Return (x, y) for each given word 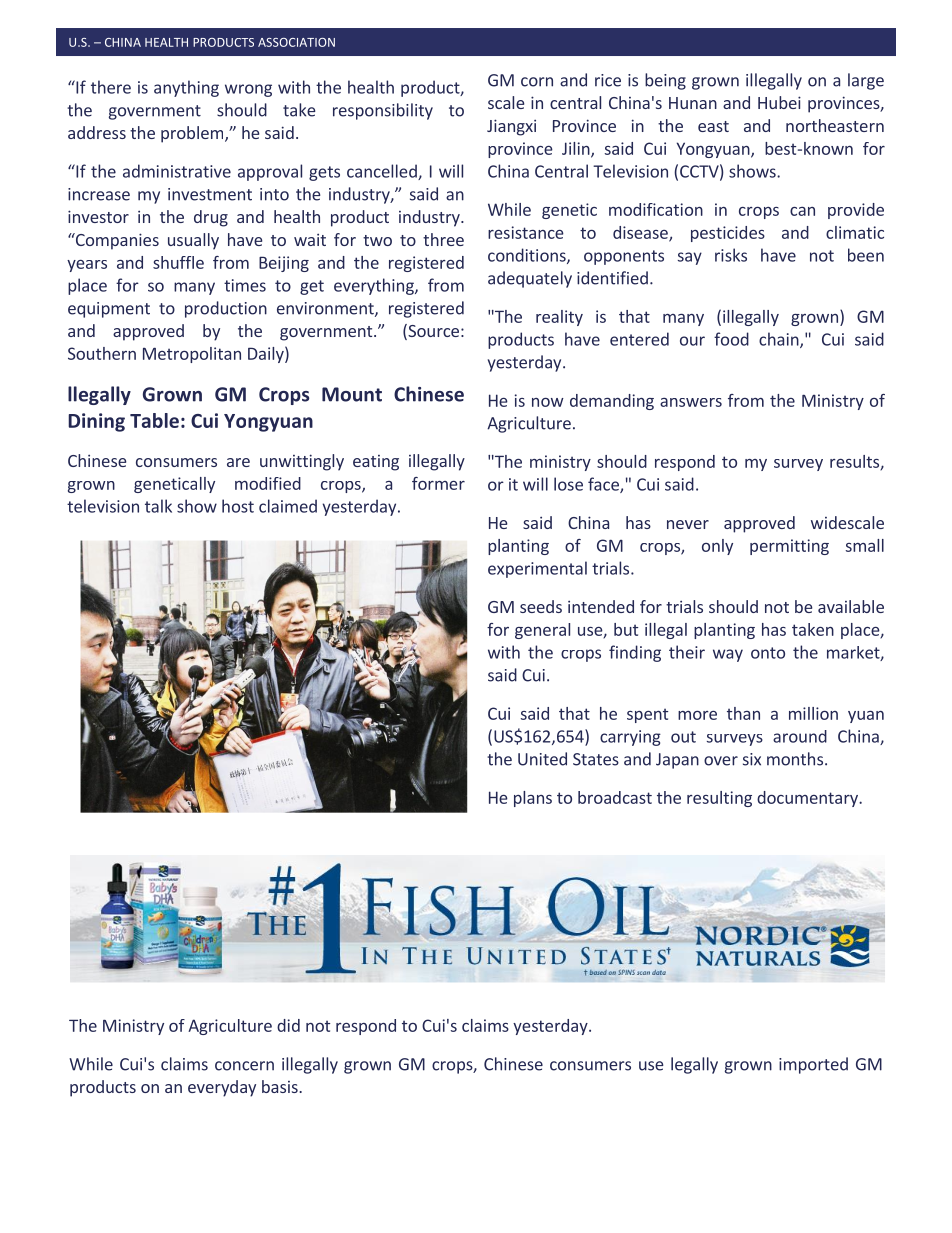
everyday (222, 1088)
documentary (808, 799)
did (288, 1025)
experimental (537, 569)
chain (780, 340)
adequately (530, 279)
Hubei (779, 102)
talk (158, 506)
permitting (789, 547)
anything (186, 88)
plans (533, 799)
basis (281, 1086)
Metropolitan (192, 355)
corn (537, 82)
